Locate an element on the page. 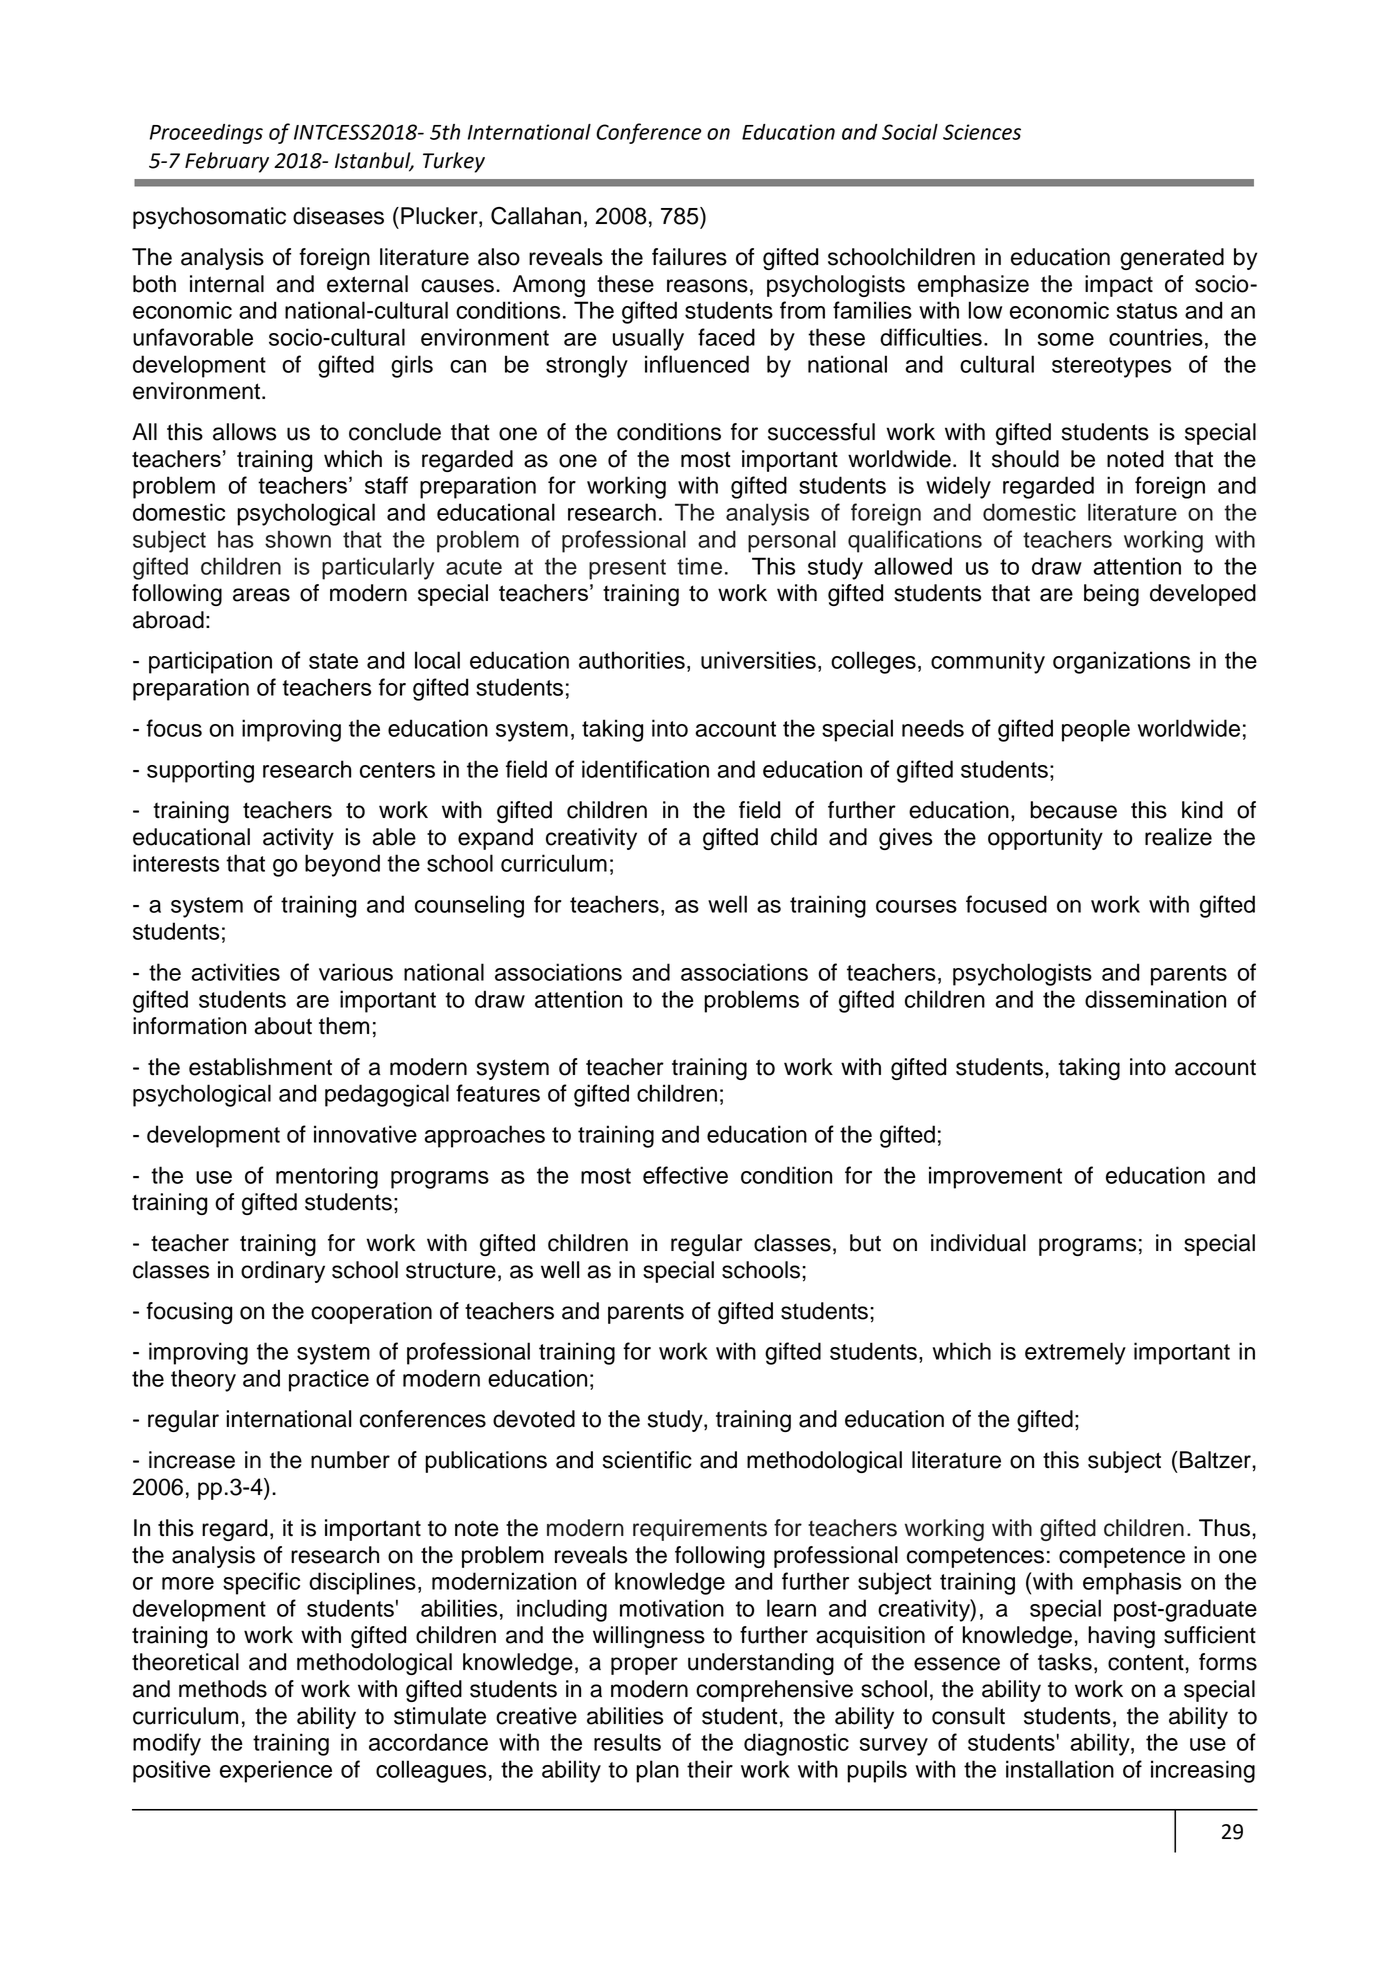 This document has height=1965, width=1390. their is located at coordinates (710, 1769).
